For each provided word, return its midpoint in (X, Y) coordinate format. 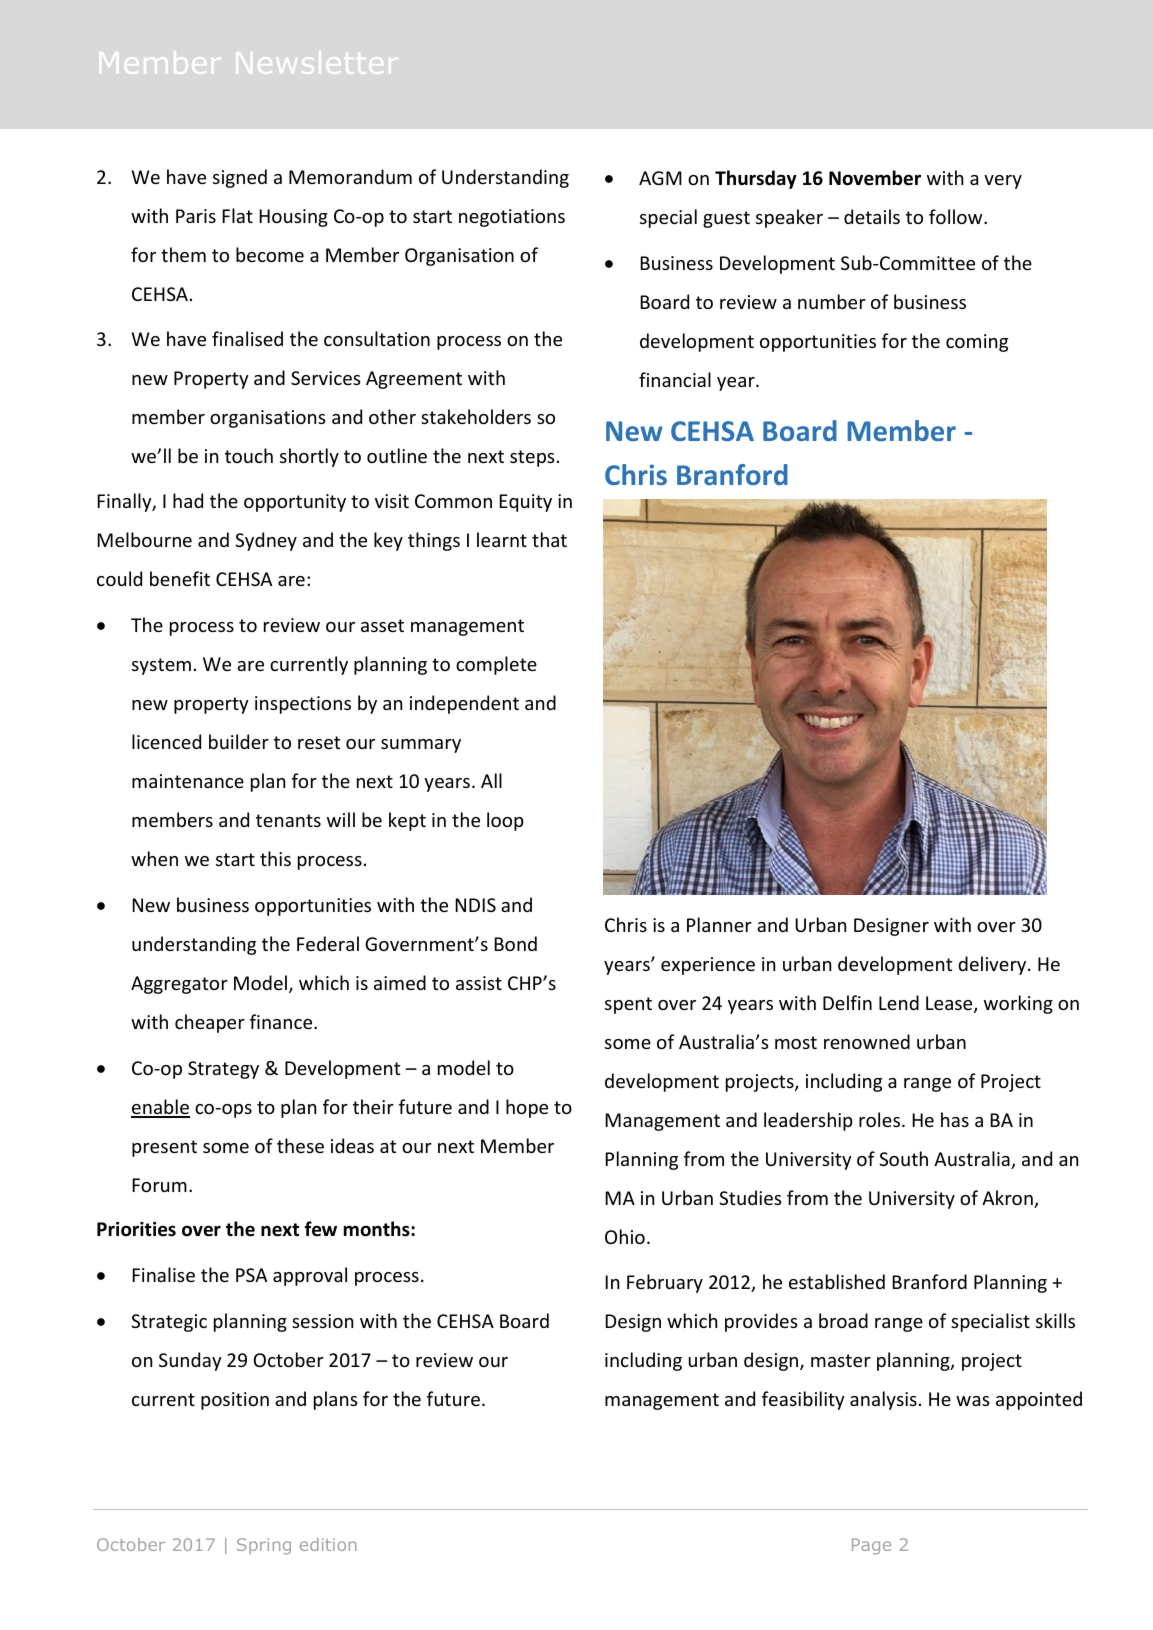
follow (957, 216)
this (275, 858)
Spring (264, 1546)
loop (505, 821)
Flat (237, 215)
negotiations (512, 218)
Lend (899, 1002)
